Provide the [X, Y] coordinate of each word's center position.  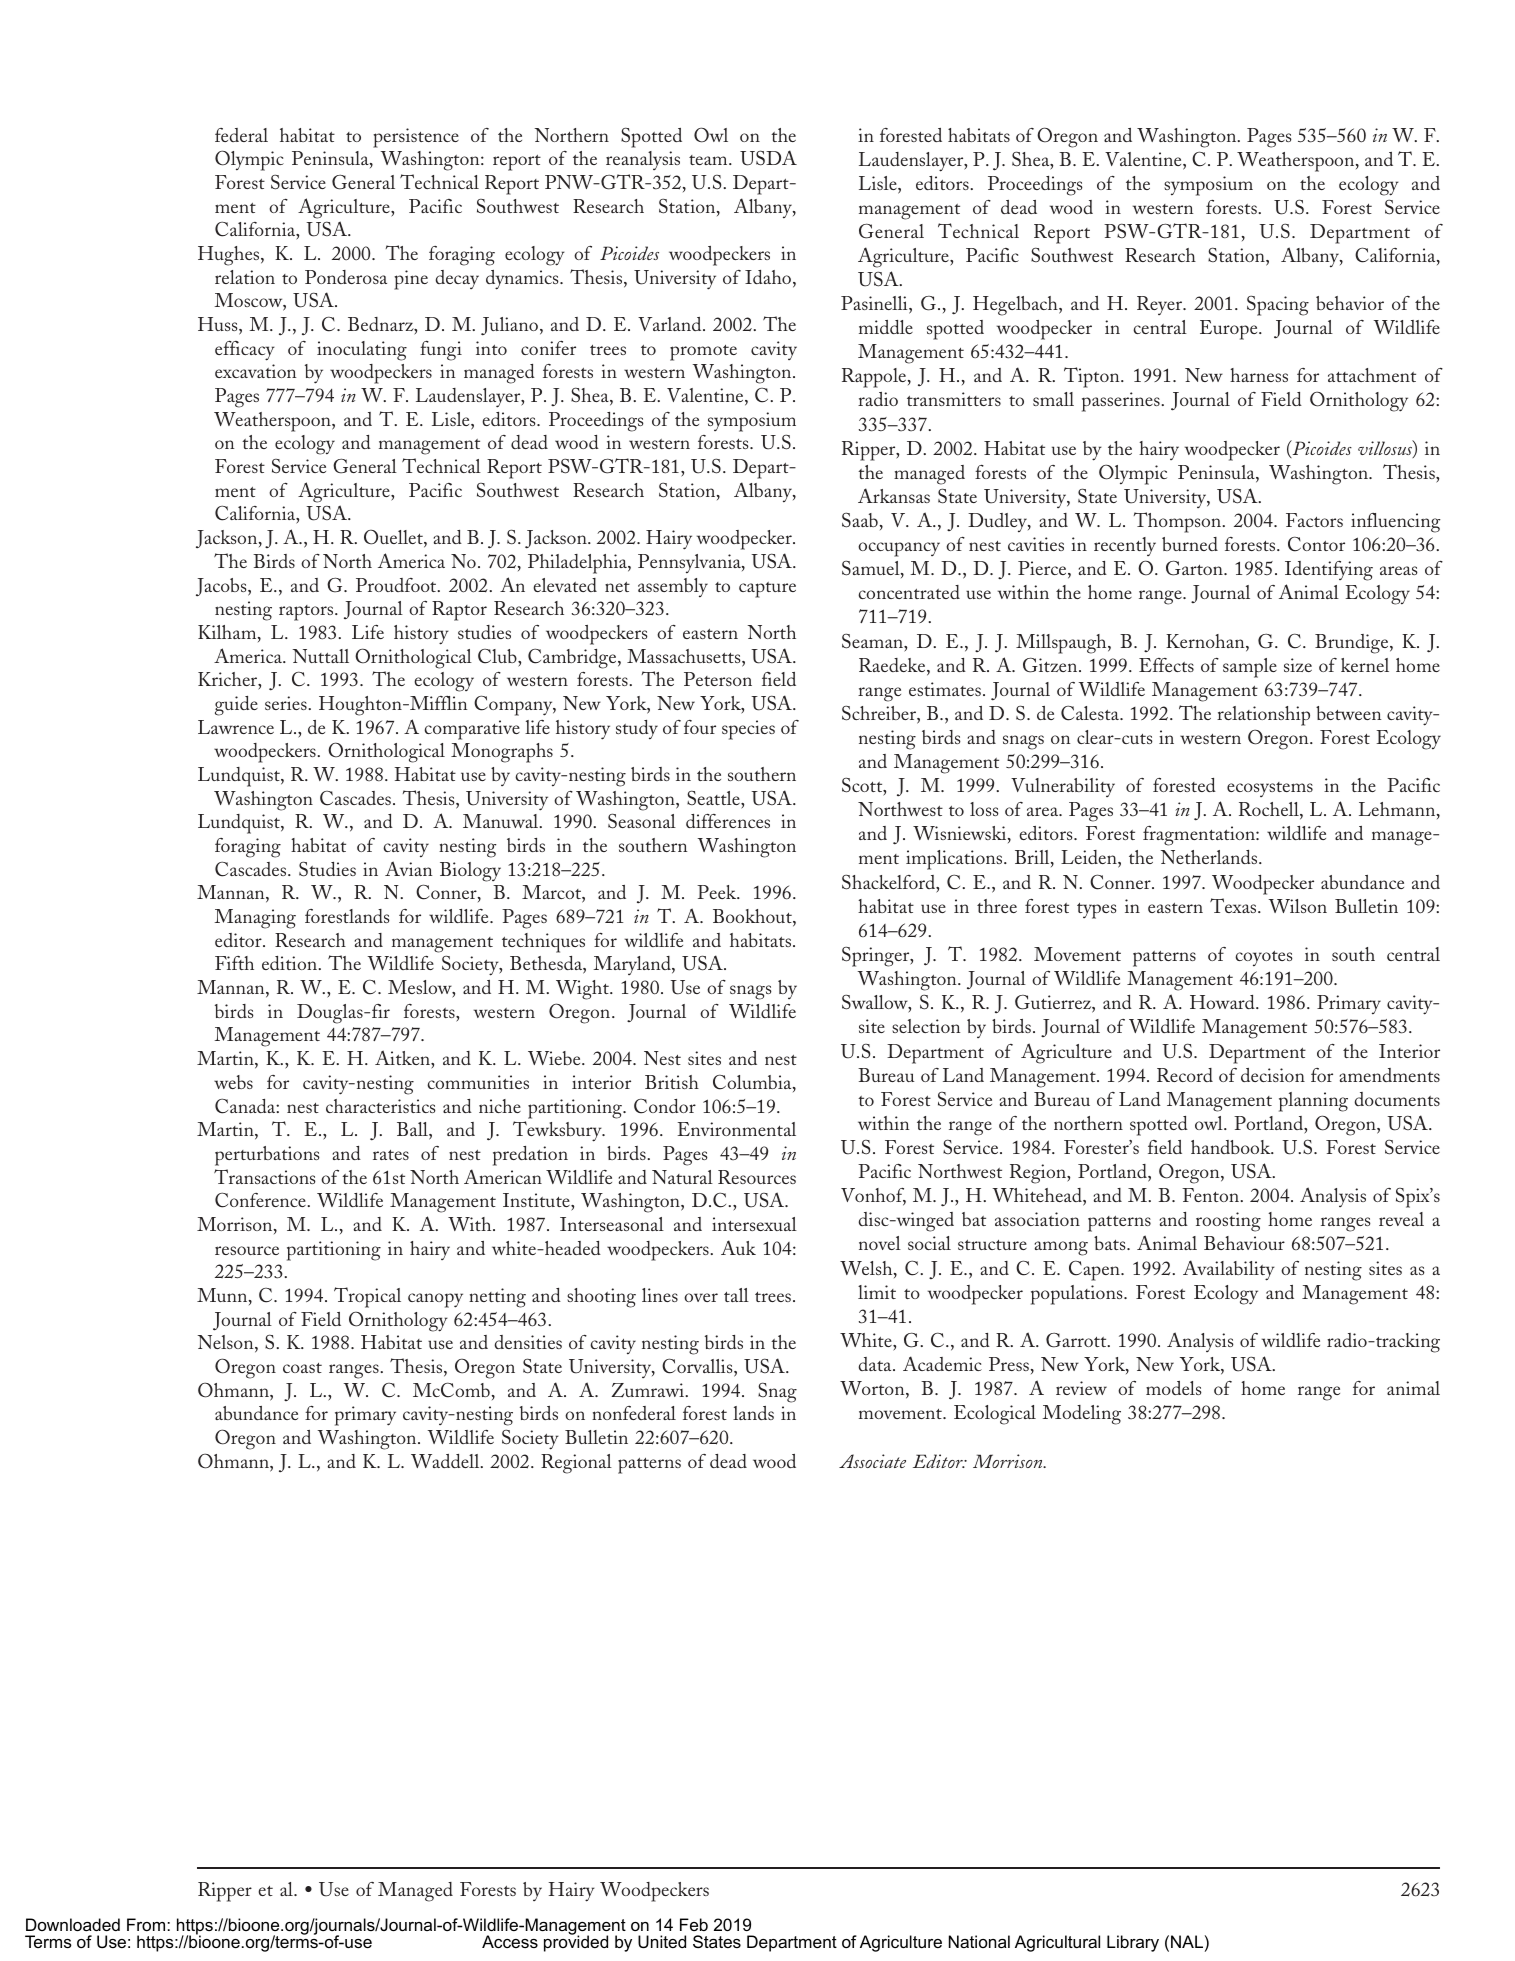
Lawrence [236, 727]
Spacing [1278, 305]
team [709, 160]
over [701, 1297]
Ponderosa [346, 277]
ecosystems [1270, 789]
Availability [1229, 1270]
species [748, 730]
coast [302, 1368]
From [146, 1924]
